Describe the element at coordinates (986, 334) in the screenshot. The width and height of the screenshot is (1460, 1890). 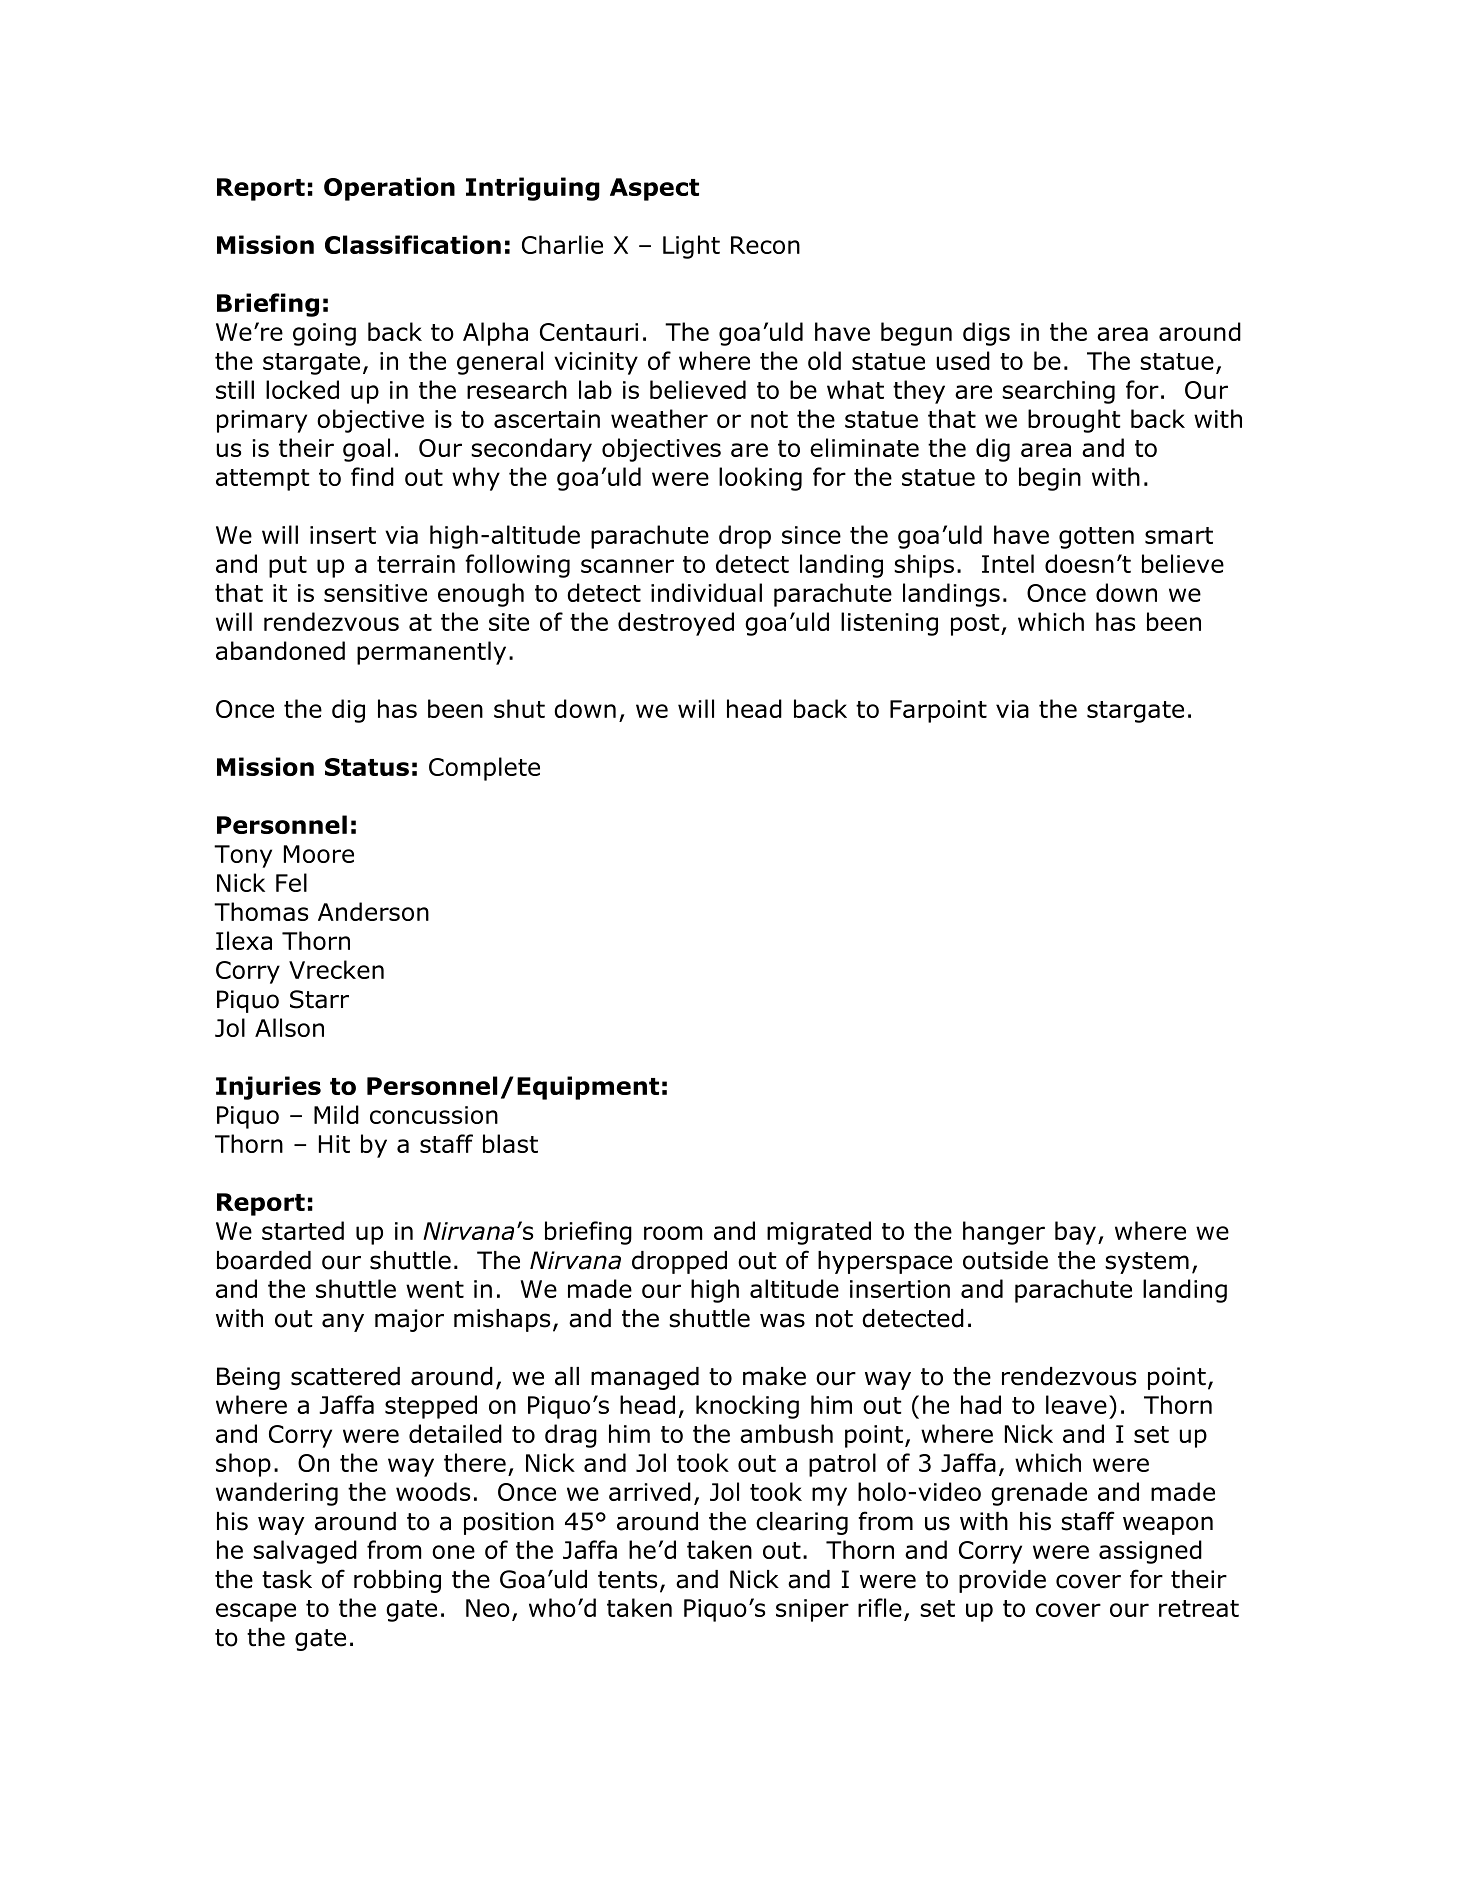
I see `digs` at that location.
